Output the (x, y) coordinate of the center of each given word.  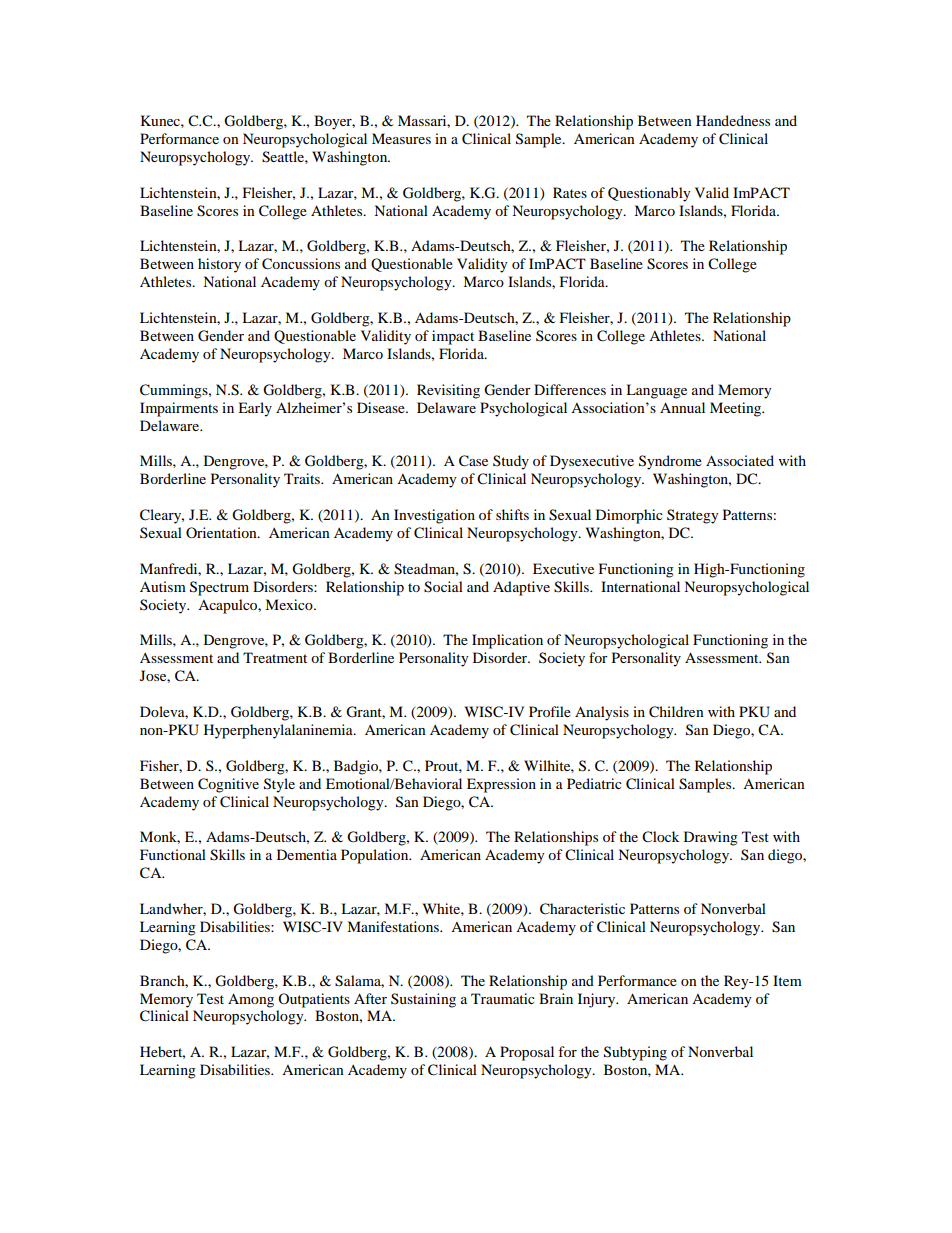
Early (255, 409)
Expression (501, 785)
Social (443, 587)
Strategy (693, 516)
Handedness (733, 120)
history (219, 265)
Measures (401, 138)
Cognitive (228, 785)
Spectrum (219, 588)
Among (251, 1000)
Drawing (711, 838)
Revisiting (448, 391)
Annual (682, 407)
